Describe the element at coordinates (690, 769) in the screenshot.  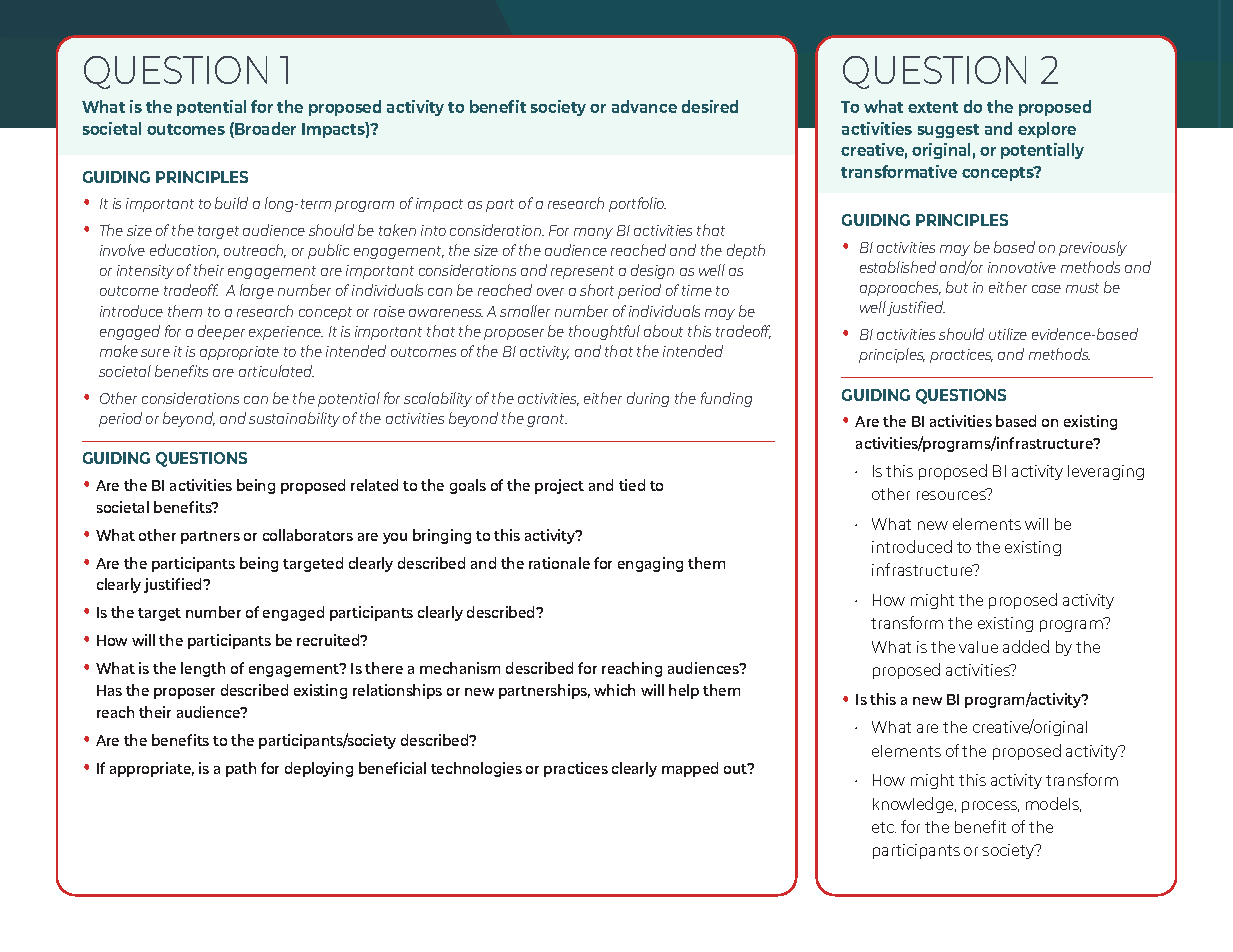
I see `mapped` at that location.
